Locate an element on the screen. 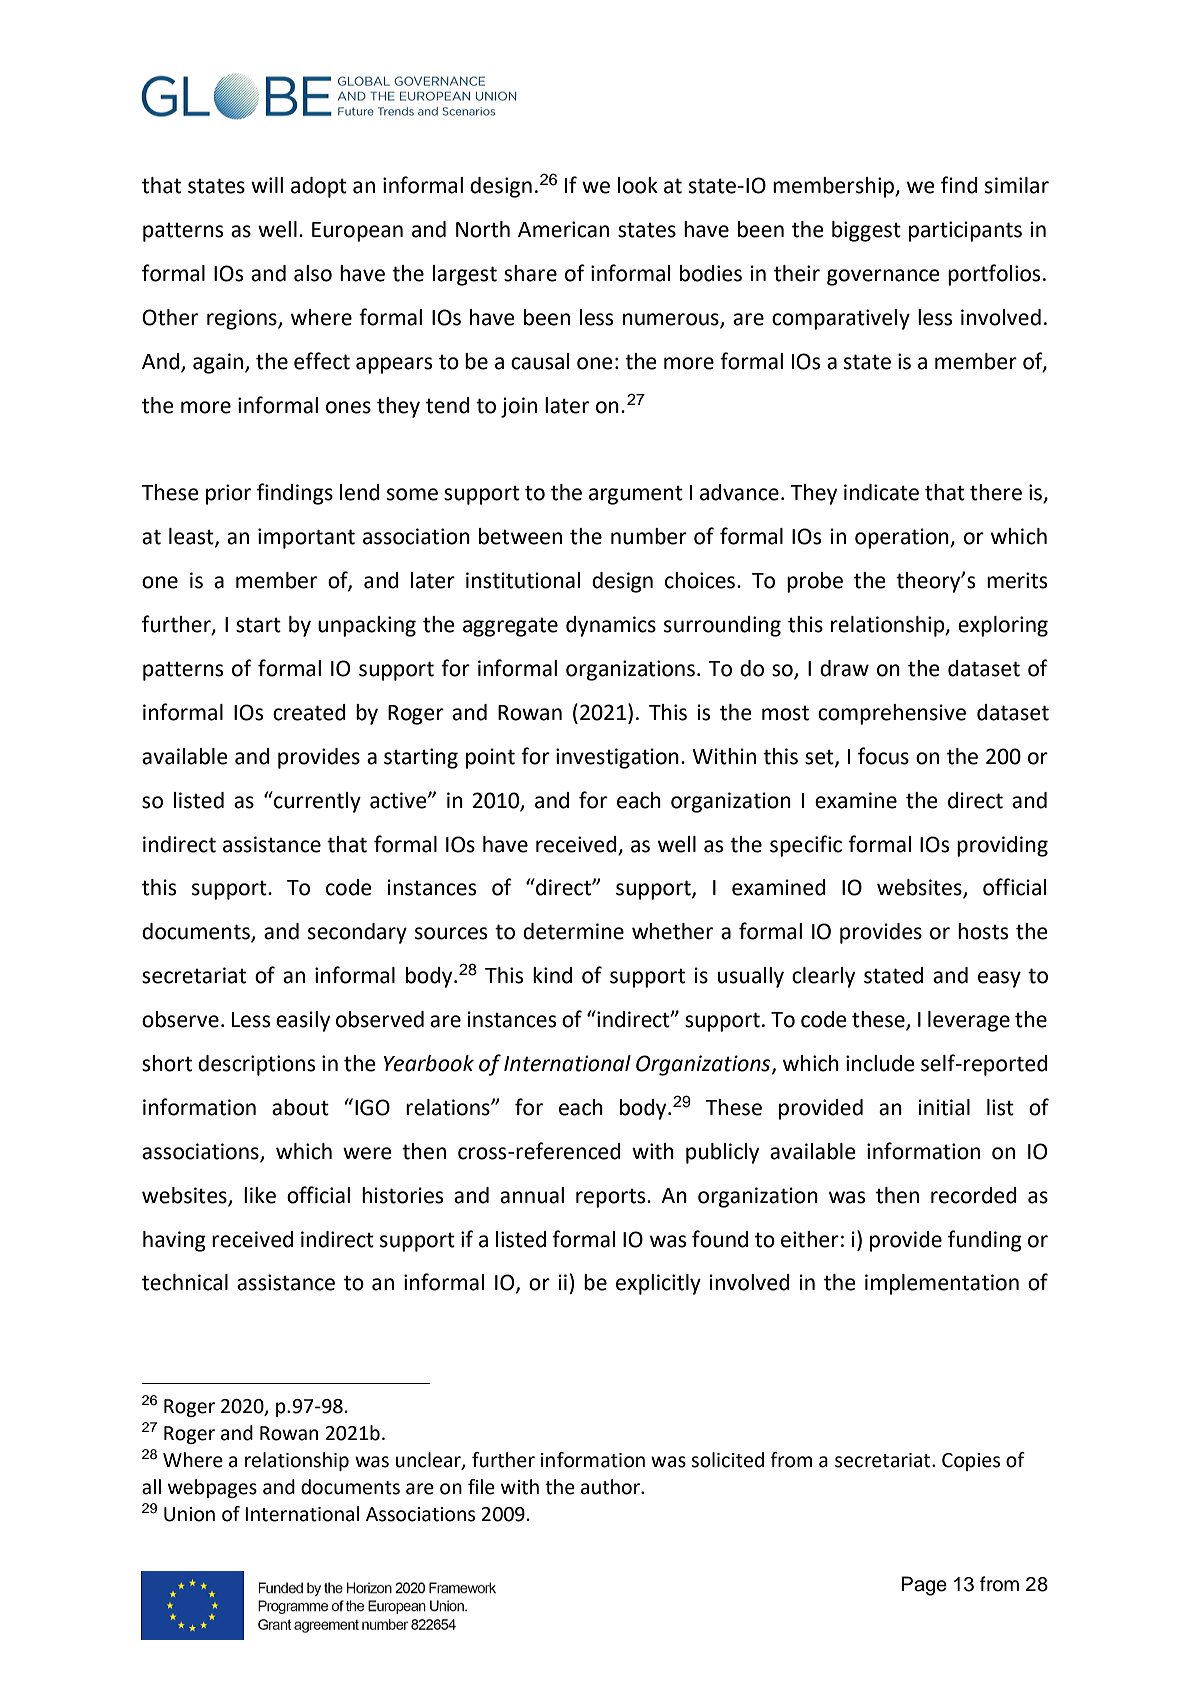 The width and height of the screenshot is (1190, 1682). Union is located at coordinates (189, 1514).
